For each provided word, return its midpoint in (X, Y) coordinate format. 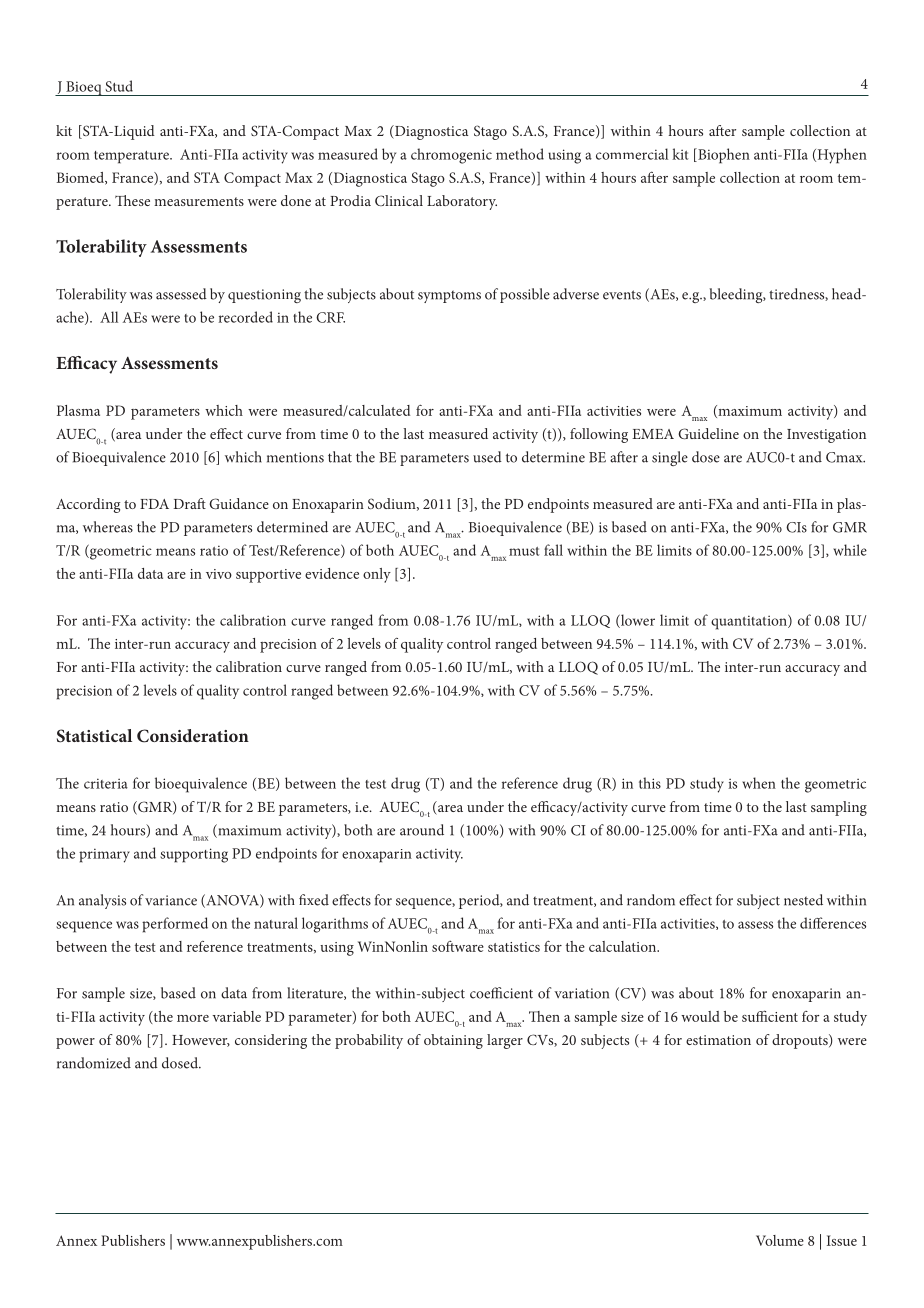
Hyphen (841, 156)
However (201, 1041)
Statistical (94, 736)
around (422, 830)
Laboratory (462, 202)
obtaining (453, 1041)
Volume (780, 1240)
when (759, 783)
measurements (199, 201)
